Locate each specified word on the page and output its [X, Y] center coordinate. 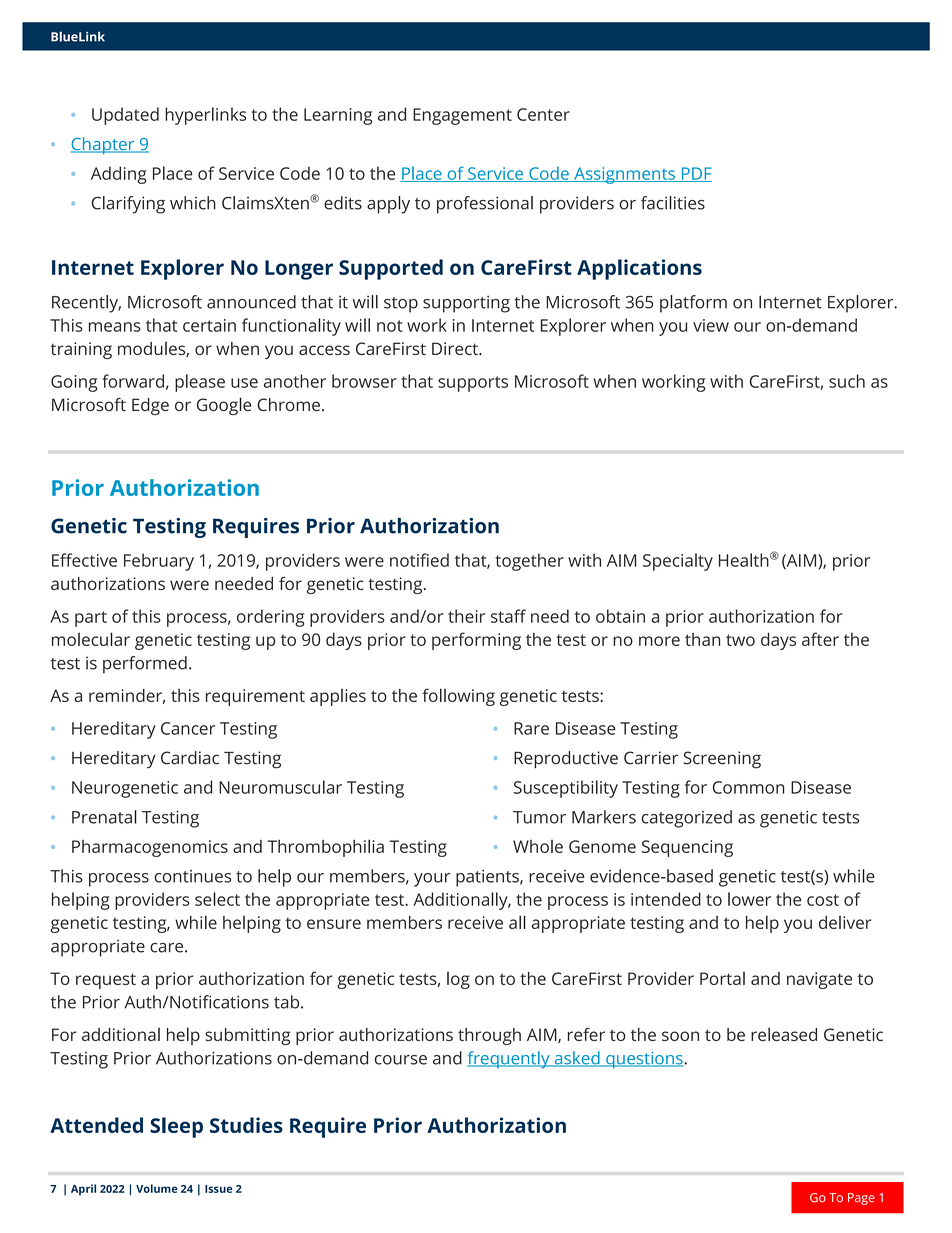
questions [644, 1060]
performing [476, 641]
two [740, 640]
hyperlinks [205, 116]
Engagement [462, 116]
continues [193, 876]
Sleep [176, 1127]
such [847, 381]
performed [145, 665]
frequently [509, 1060]
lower [749, 899]
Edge [150, 406]
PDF [695, 174]
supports [473, 384]
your [432, 880]
